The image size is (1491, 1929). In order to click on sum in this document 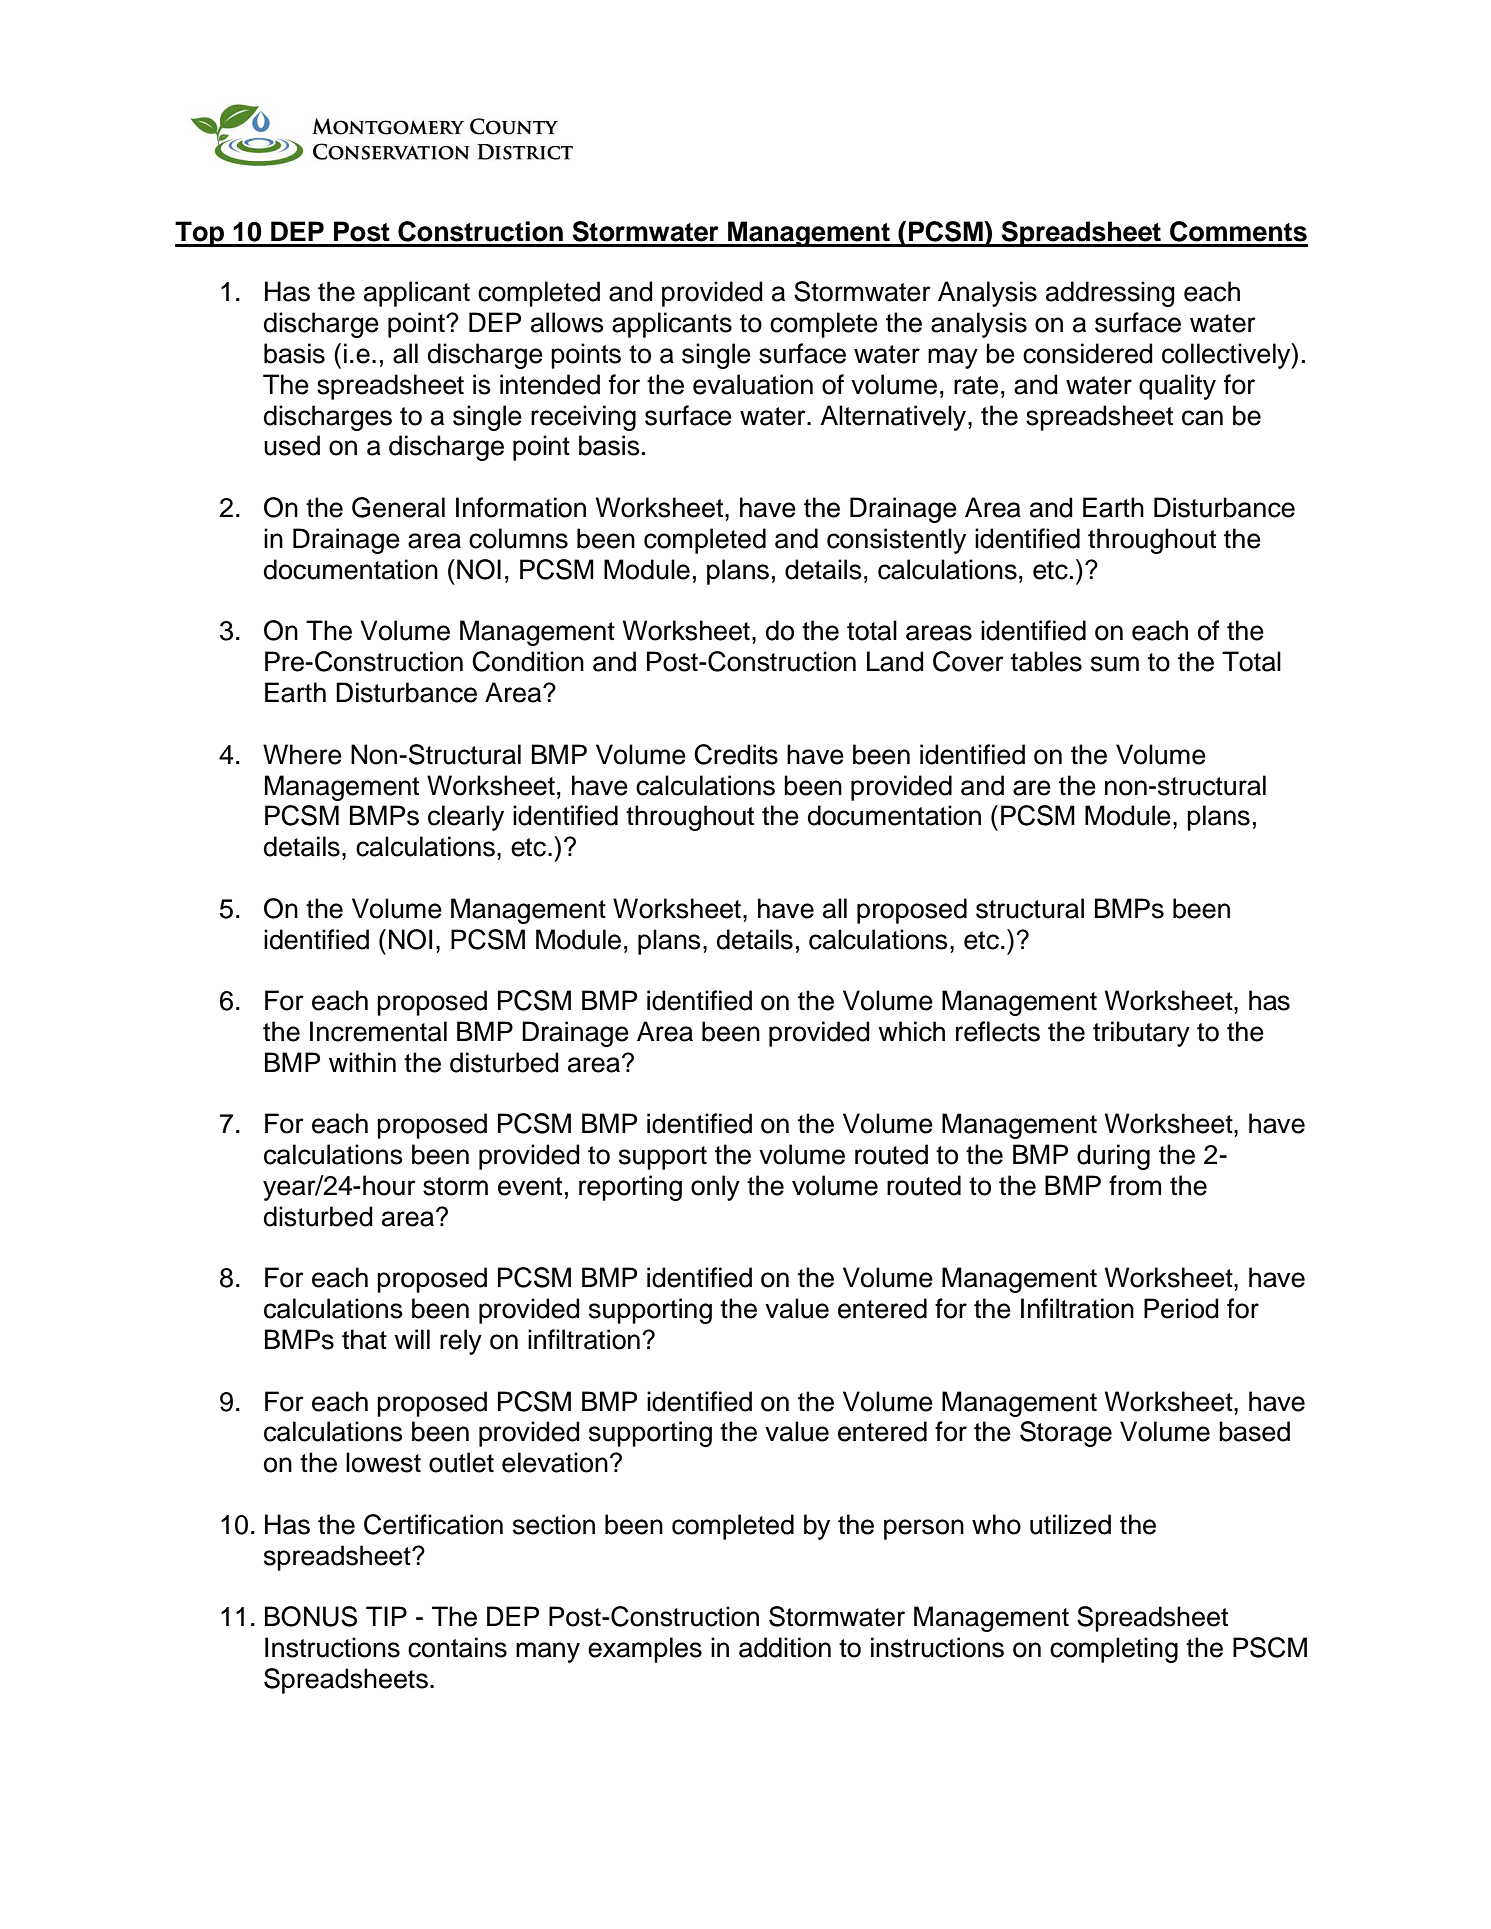, I will do `click(1115, 664)`.
